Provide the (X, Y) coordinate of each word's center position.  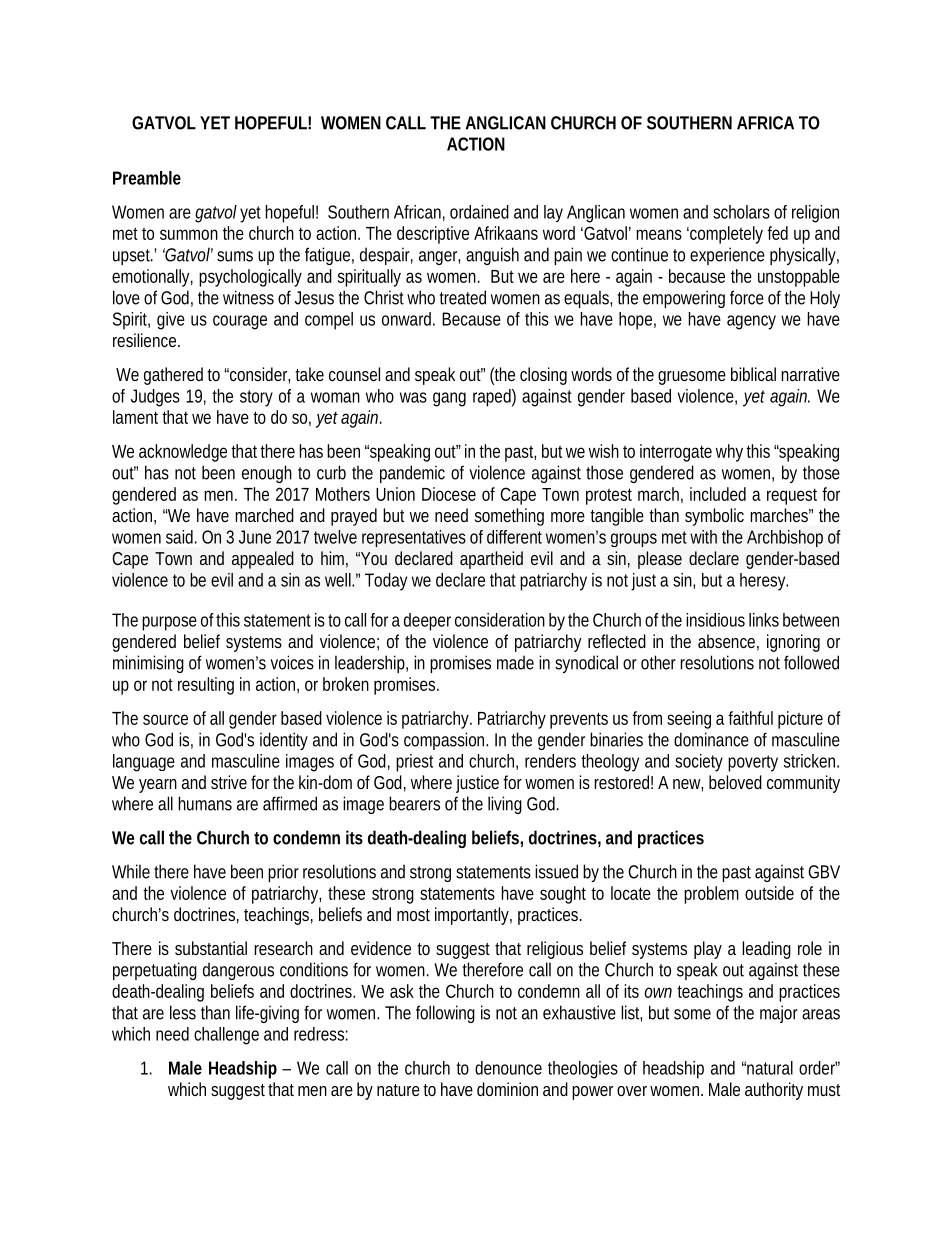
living (505, 805)
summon (189, 234)
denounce (508, 1068)
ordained (479, 212)
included (718, 494)
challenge (226, 1036)
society (699, 763)
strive (229, 782)
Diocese (449, 494)
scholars (741, 212)
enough (267, 474)
